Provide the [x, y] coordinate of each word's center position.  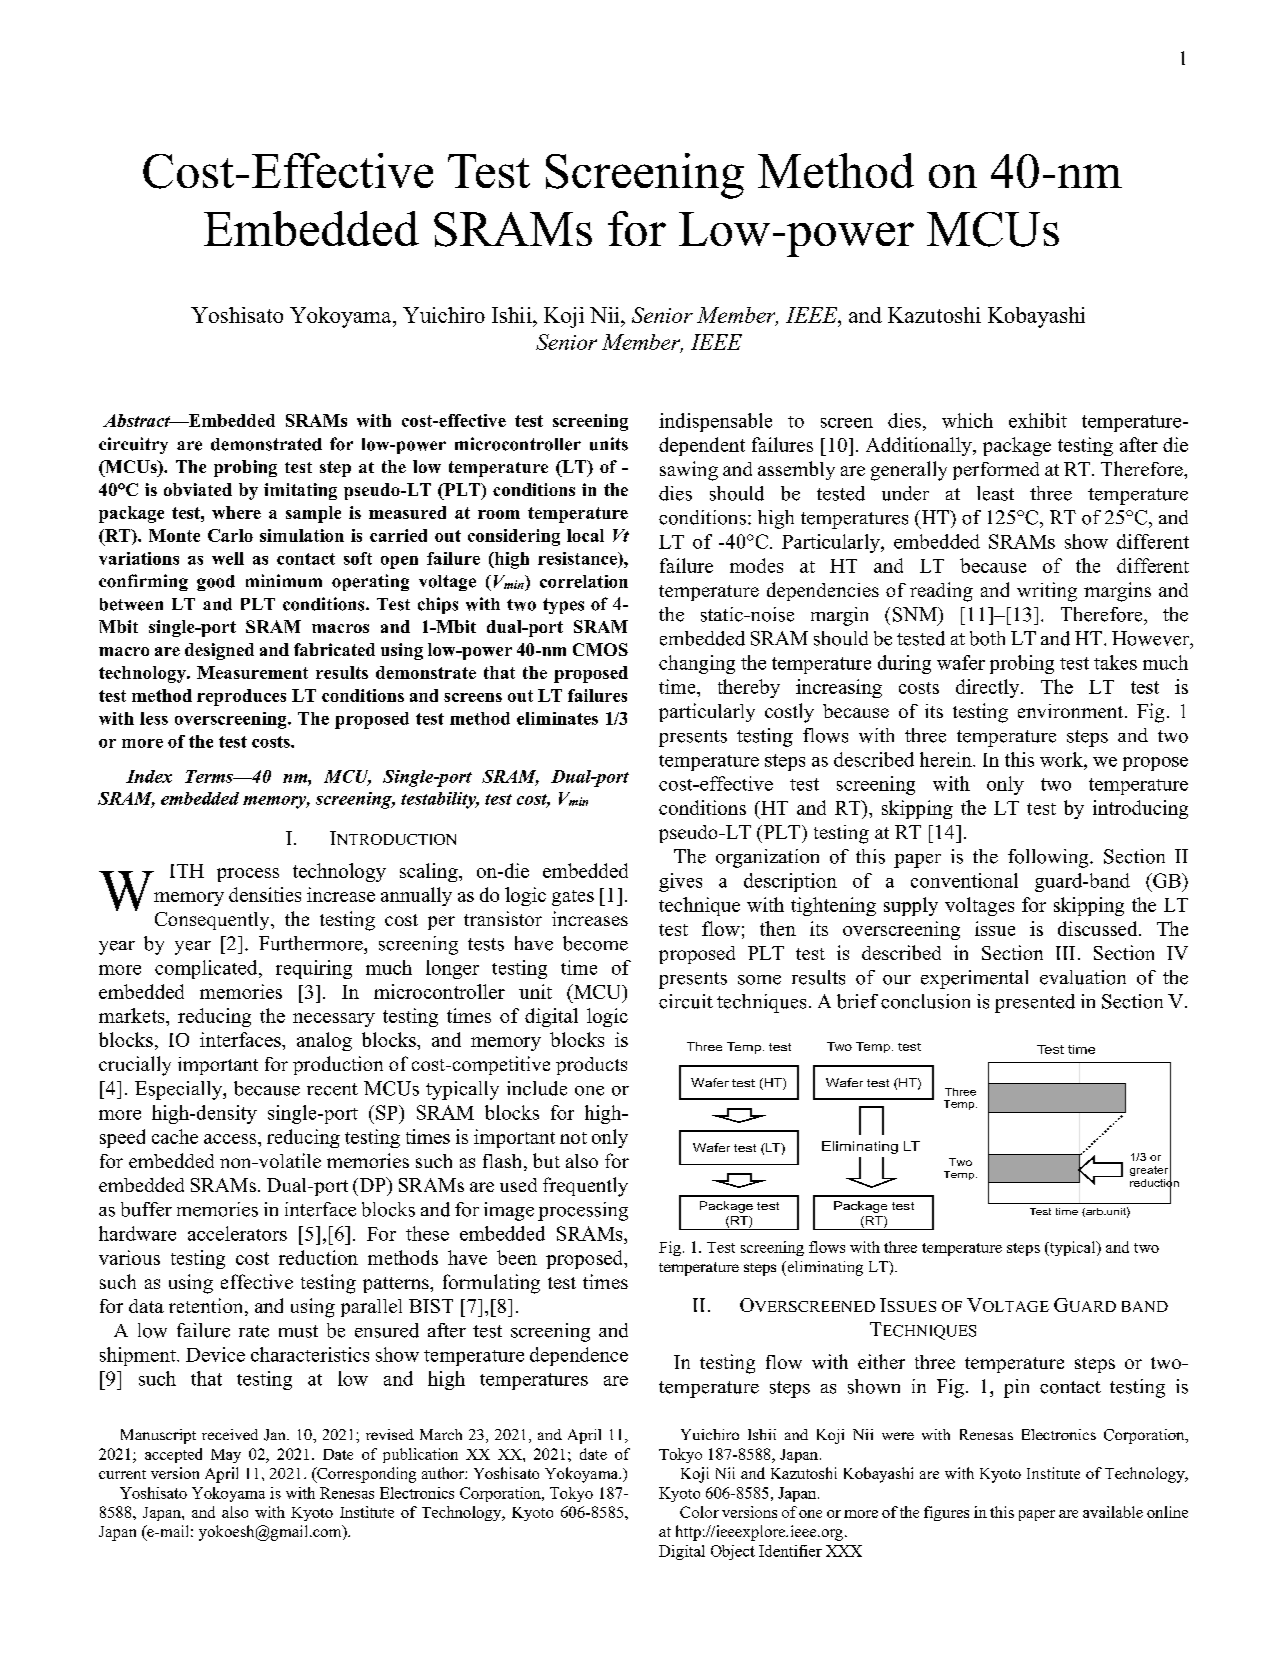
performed [996, 471]
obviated [198, 489]
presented [1035, 1003]
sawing [689, 471]
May [226, 1456]
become [595, 943]
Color [699, 1512]
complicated [207, 969]
